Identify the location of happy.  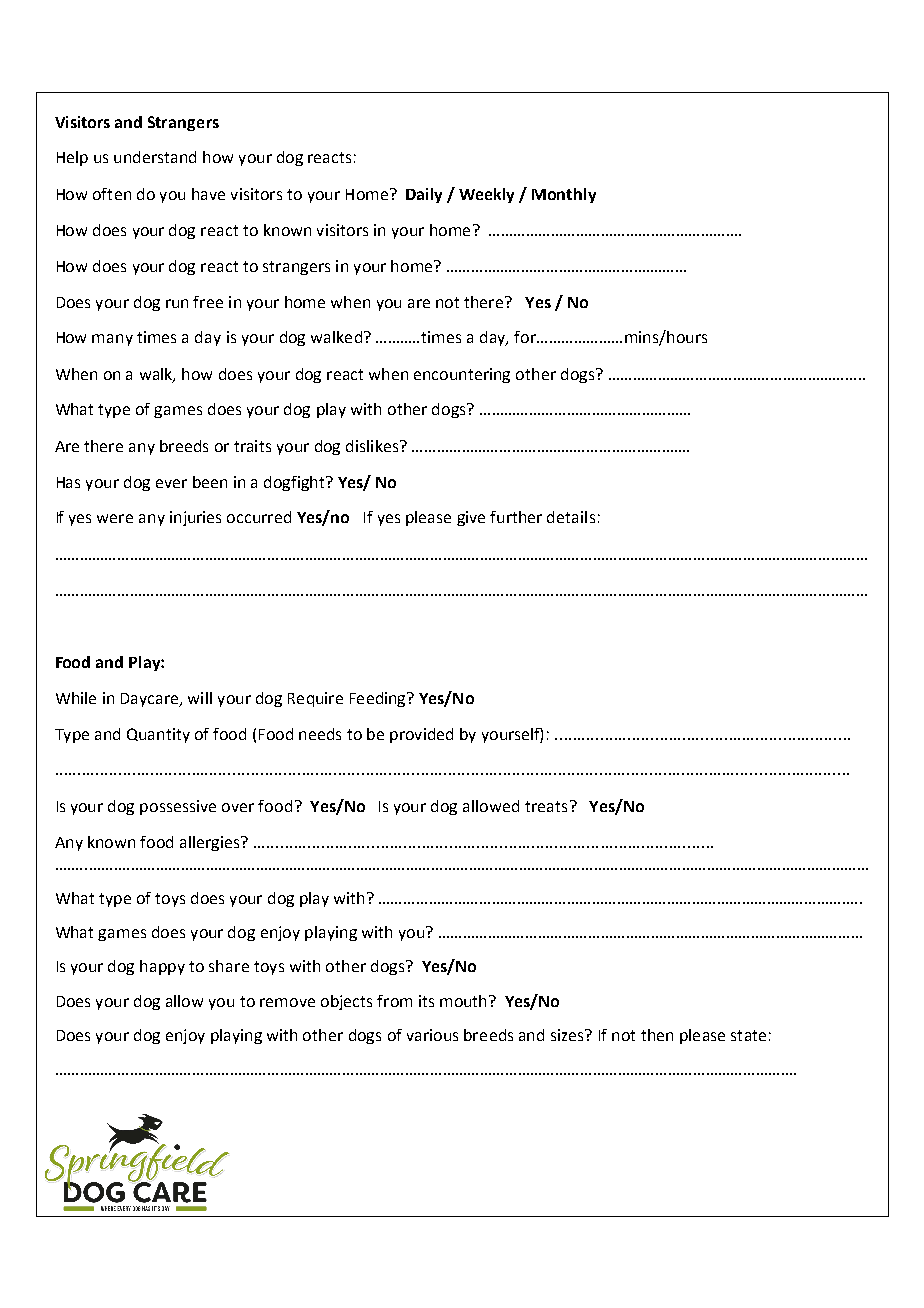
(162, 967).
